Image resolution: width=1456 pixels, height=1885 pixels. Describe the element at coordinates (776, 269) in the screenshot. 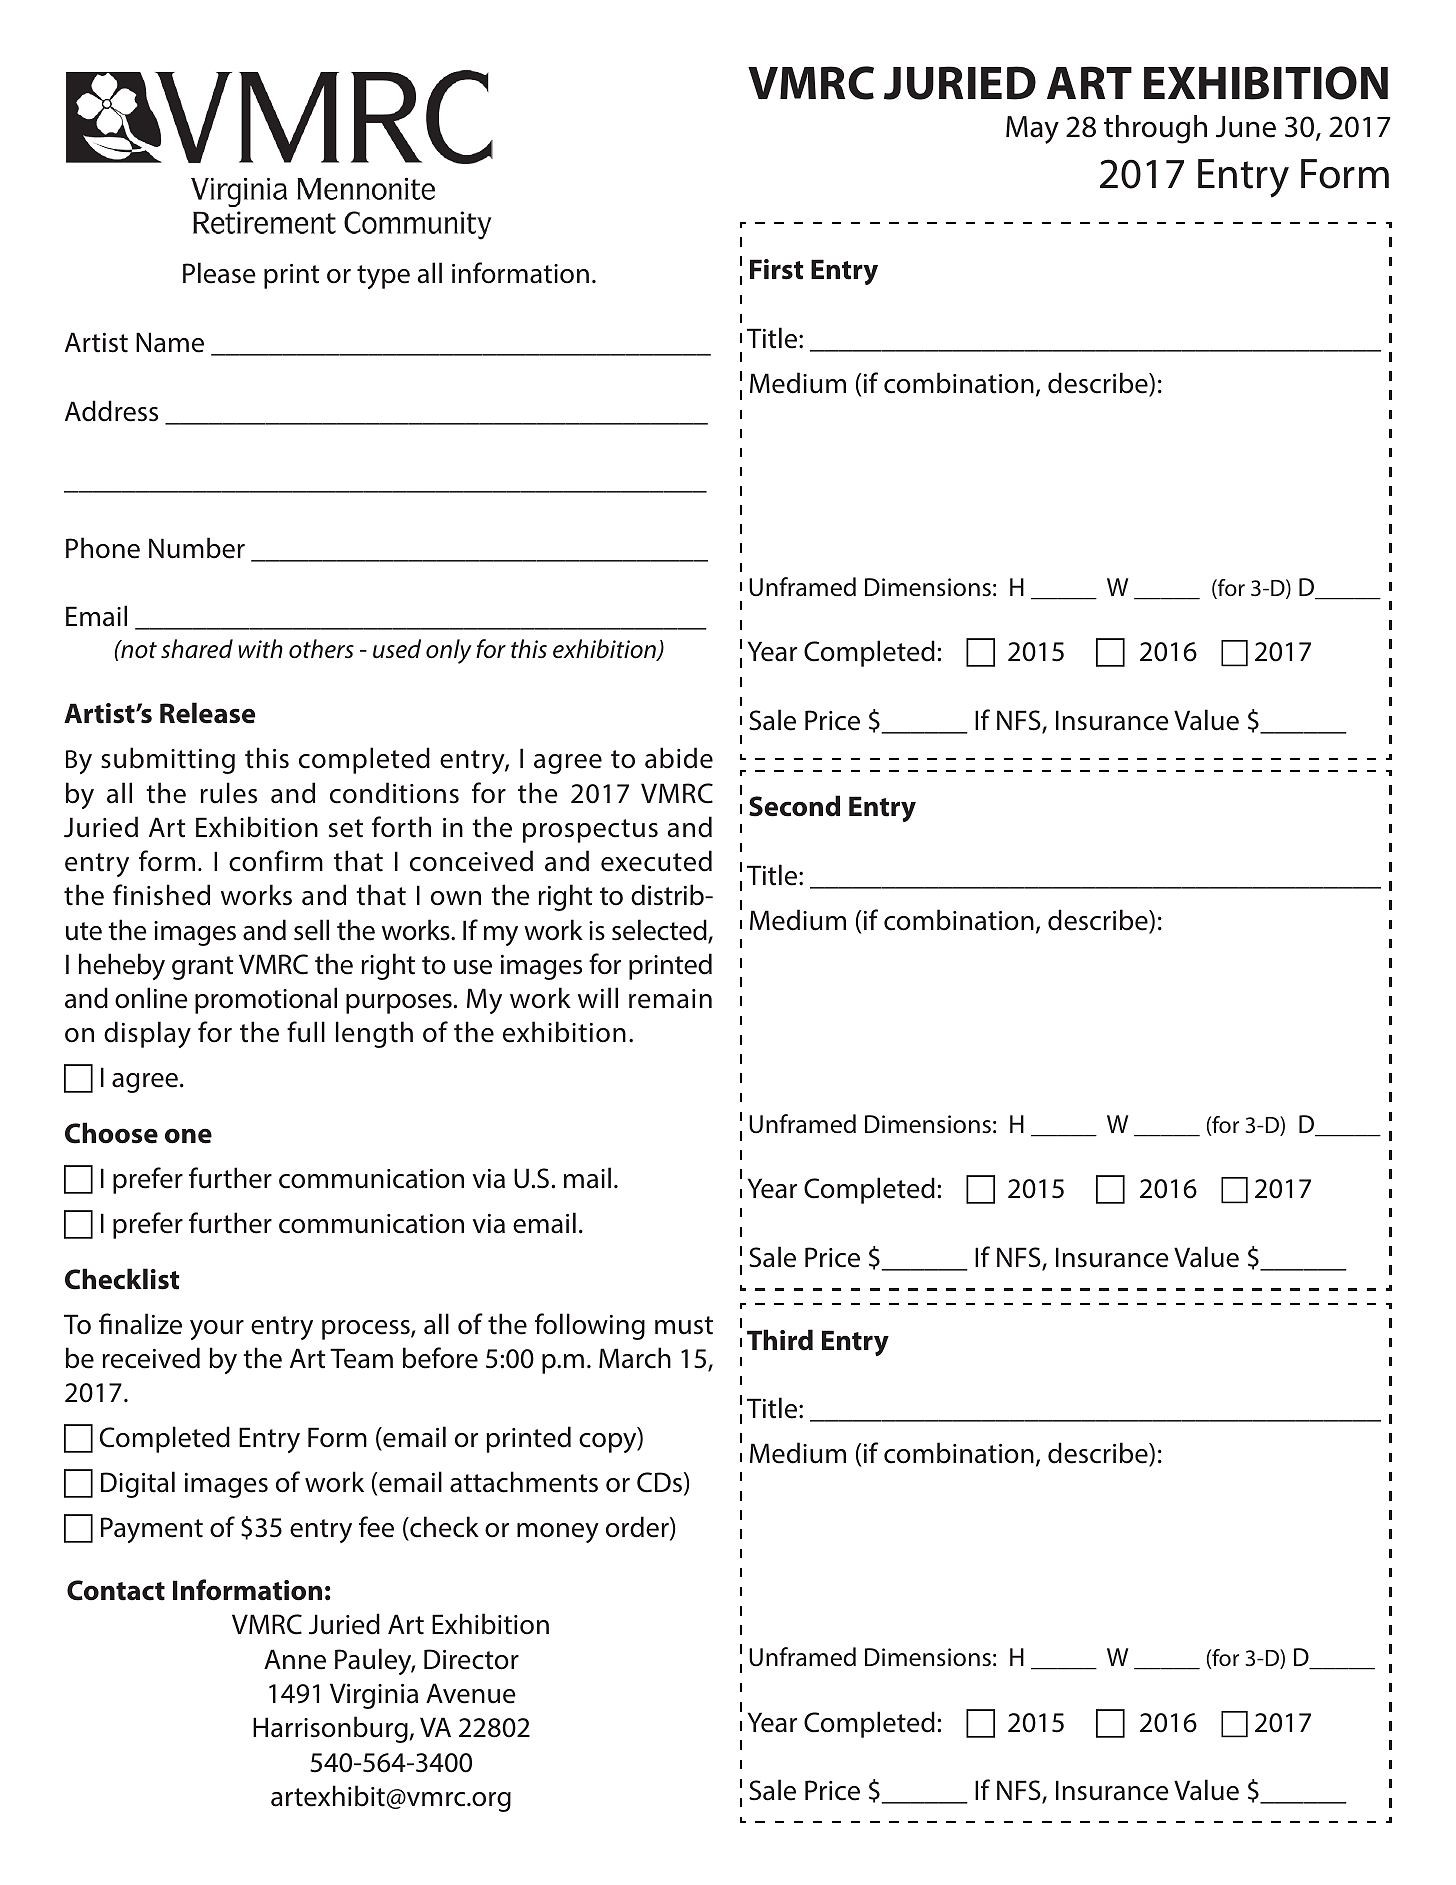

I see `First` at that location.
